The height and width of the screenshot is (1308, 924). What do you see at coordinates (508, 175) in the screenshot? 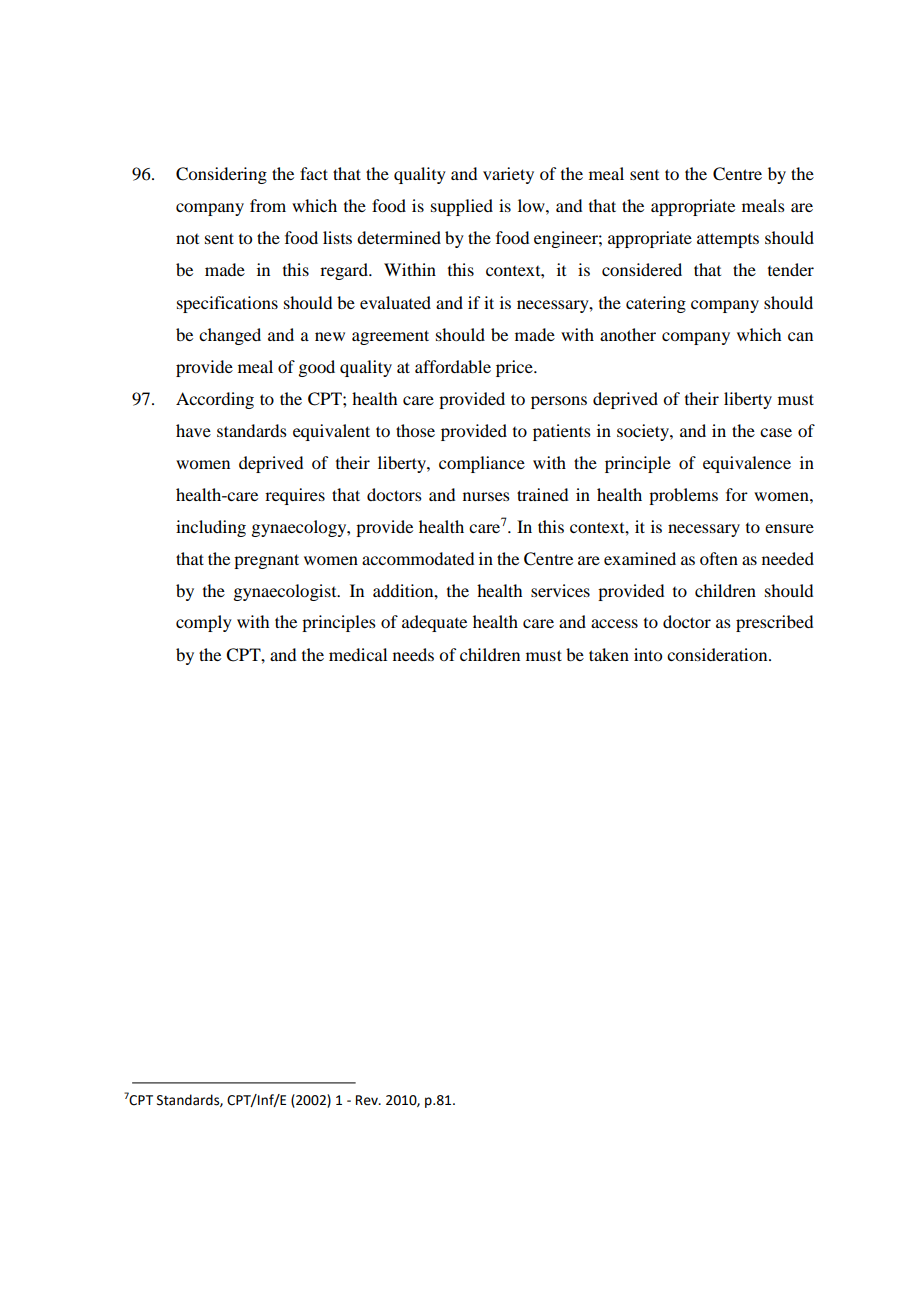
I see `variety` at bounding box center [508, 175].
